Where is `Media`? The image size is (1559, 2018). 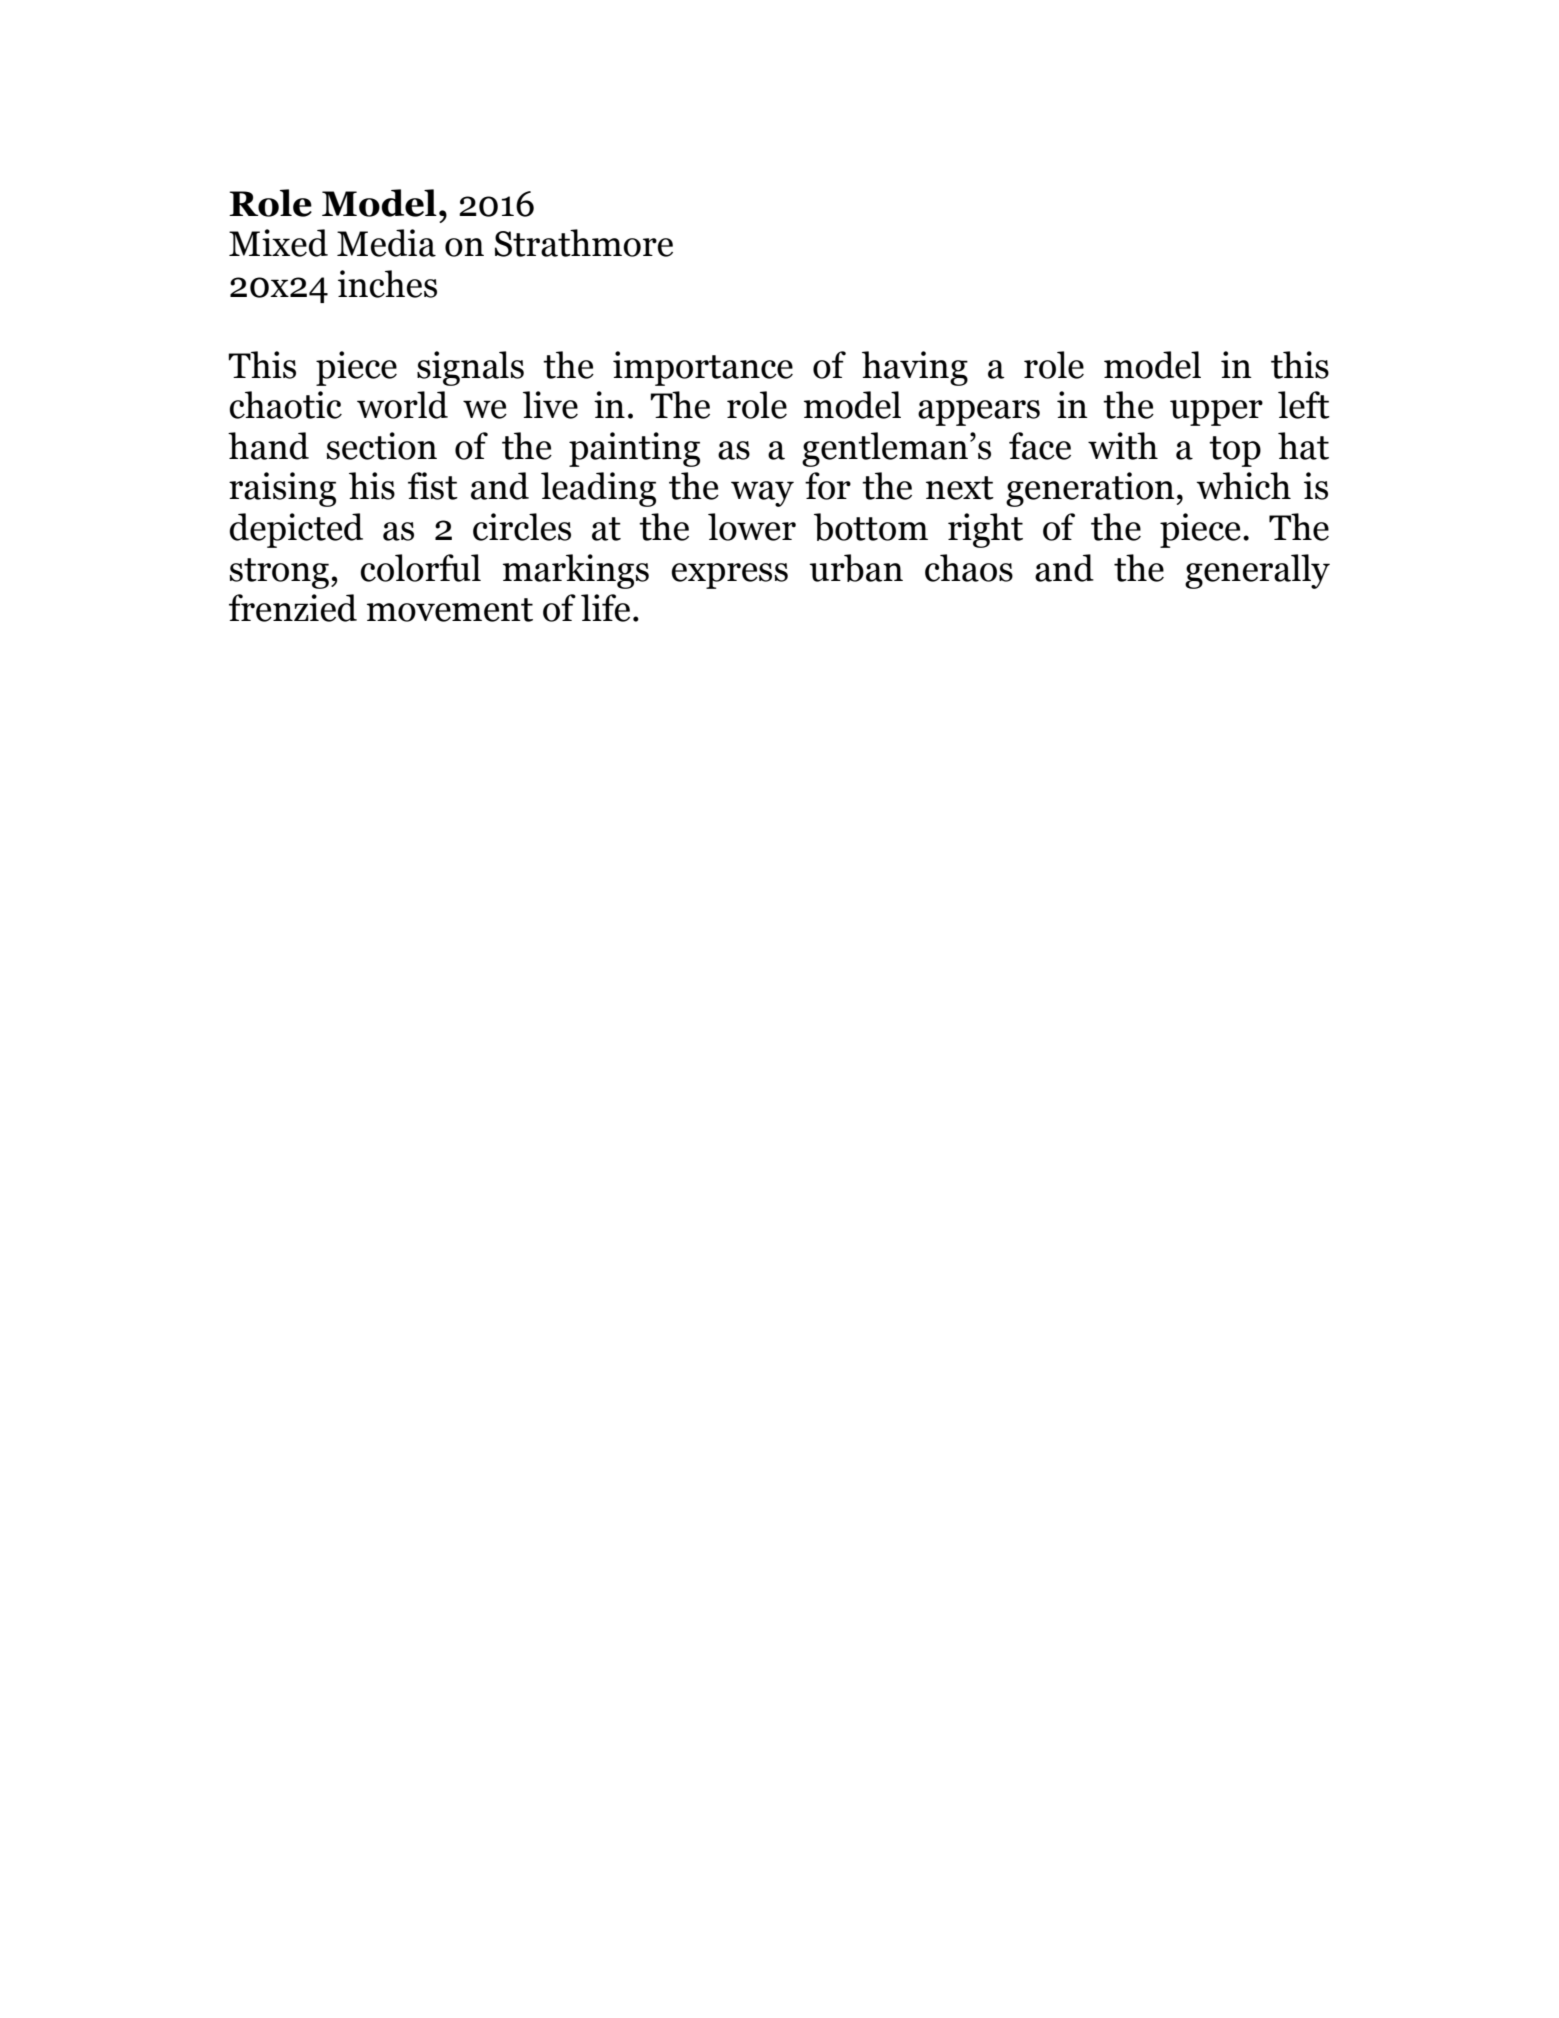 Media is located at coordinates (386, 243).
